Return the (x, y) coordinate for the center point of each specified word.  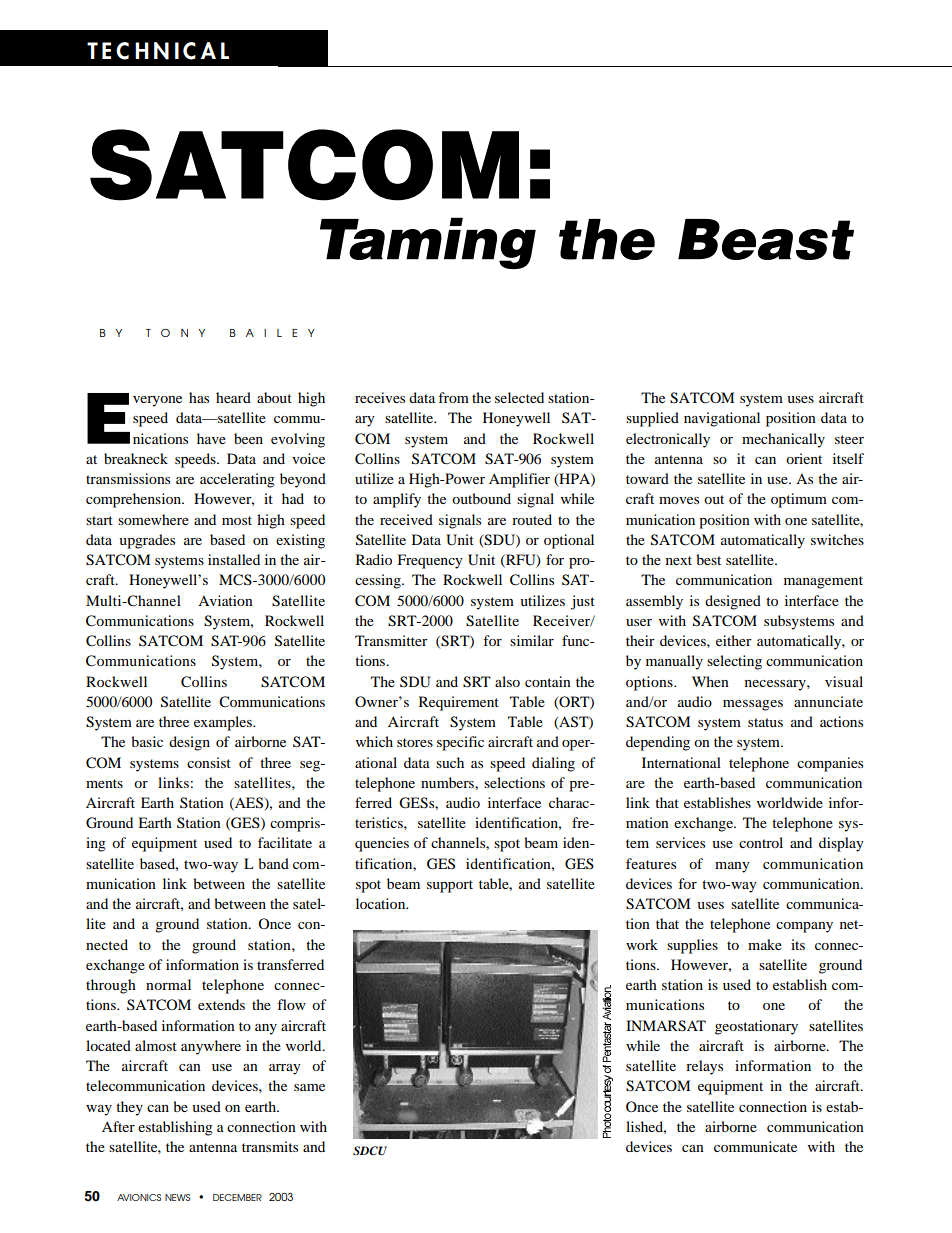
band (273, 863)
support (450, 886)
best (708, 559)
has (199, 397)
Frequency (430, 561)
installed (234, 559)
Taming (428, 243)
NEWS (177, 1197)
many (732, 867)
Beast (766, 239)
